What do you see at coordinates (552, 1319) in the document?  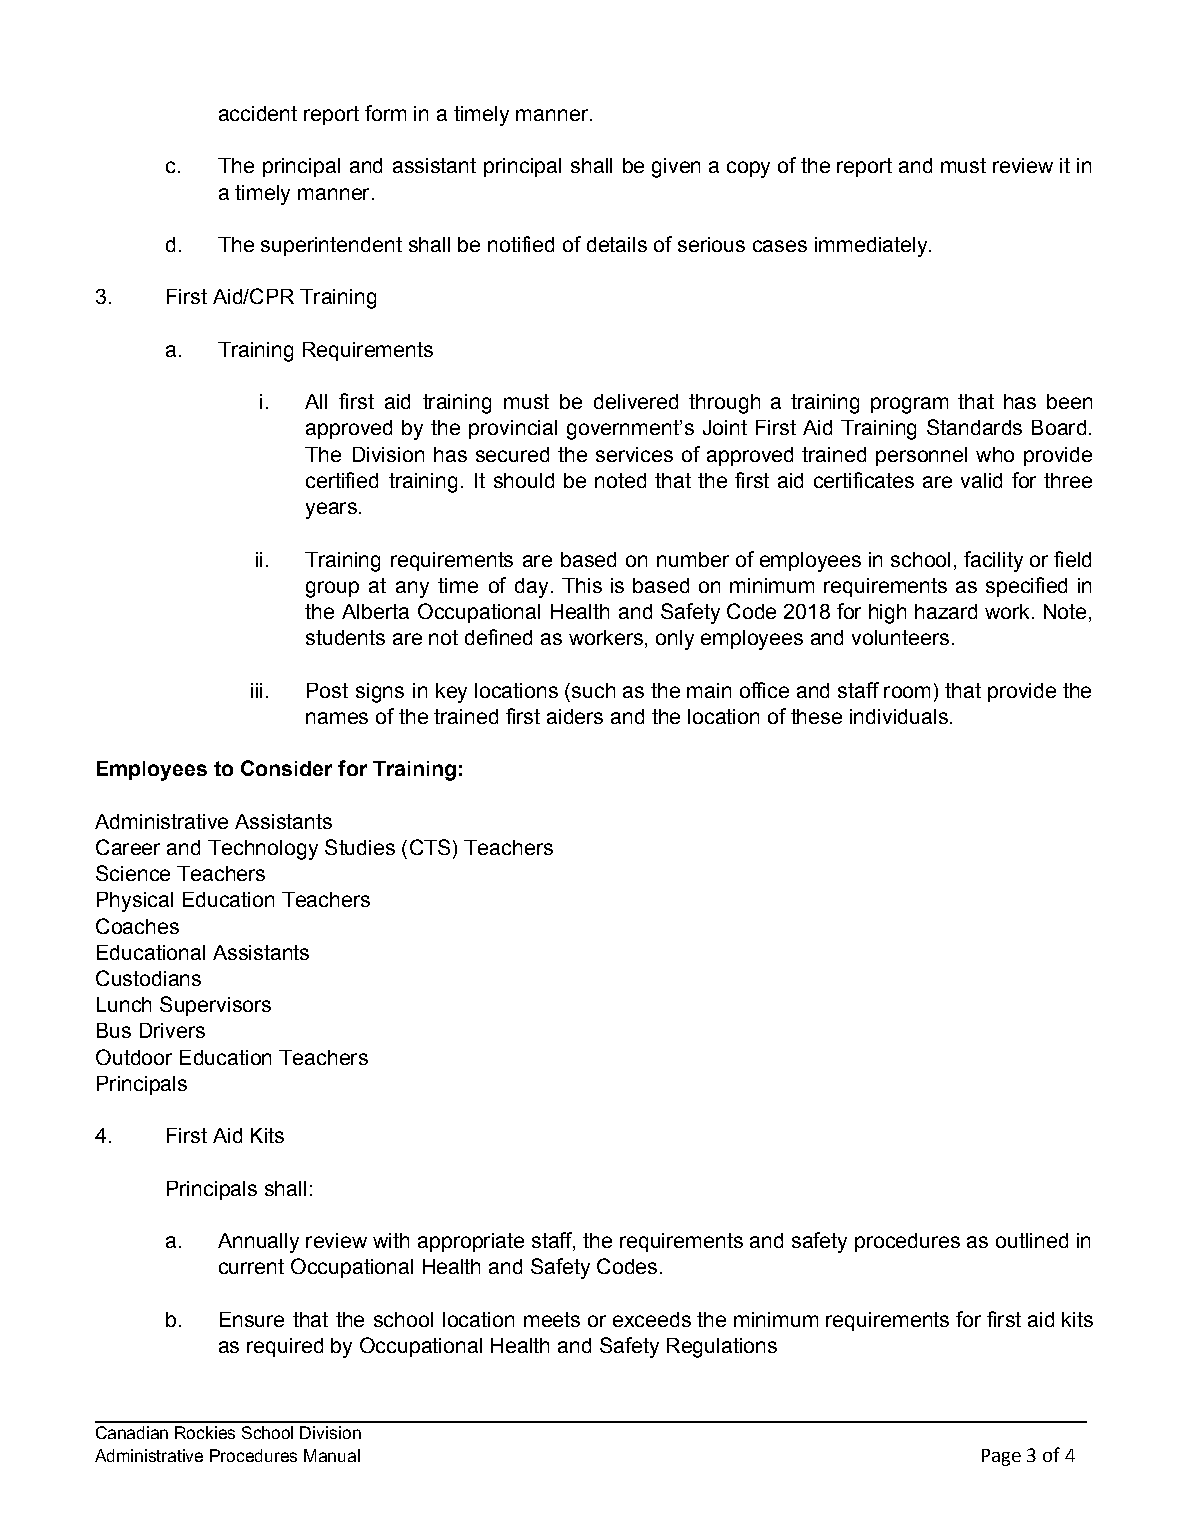 I see `meets` at bounding box center [552, 1319].
